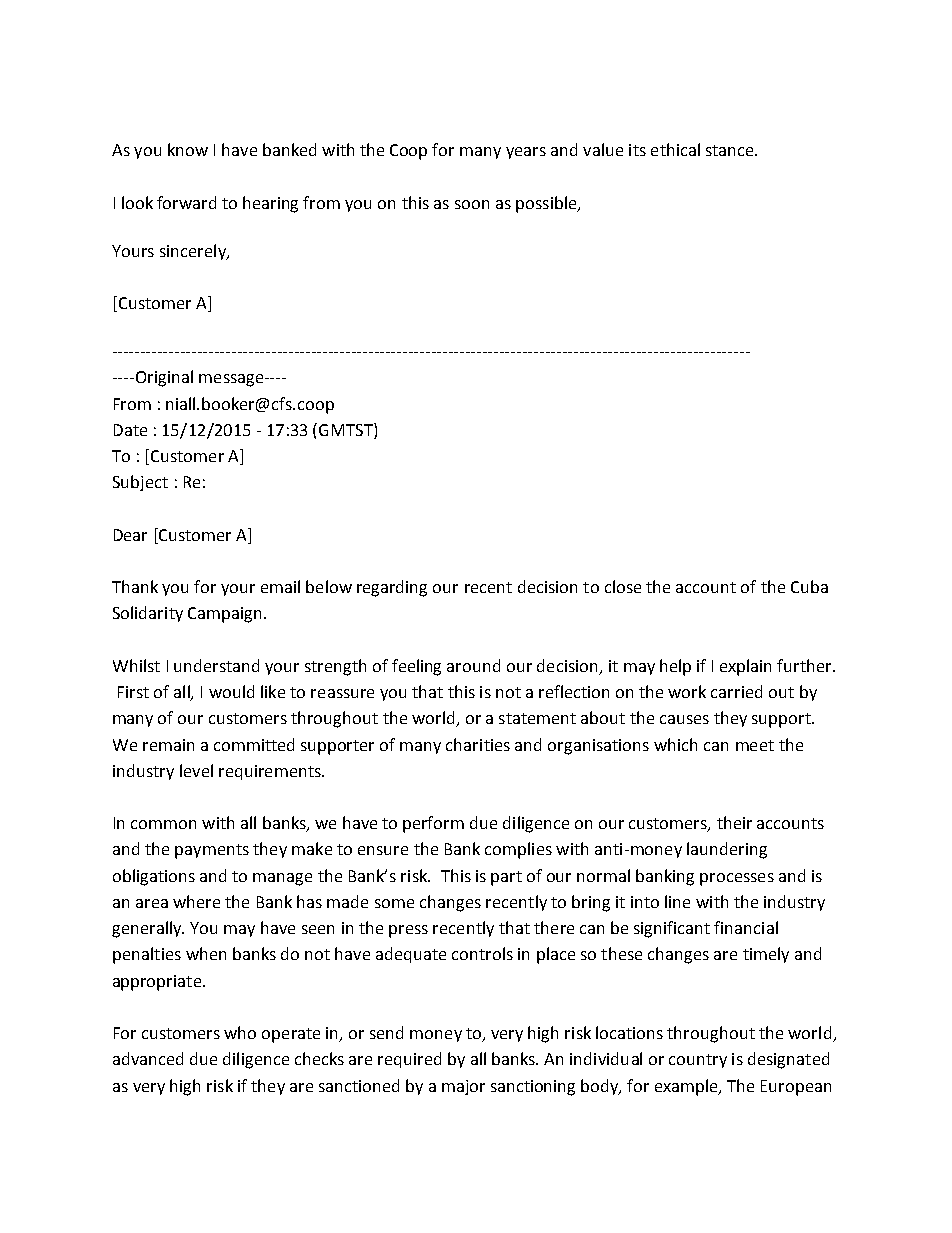 This screenshot has height=1233, width=952. What do you see at coordinates (186, 202) in the screenshot?
I see `forward` at bounding box center [186, 202].
